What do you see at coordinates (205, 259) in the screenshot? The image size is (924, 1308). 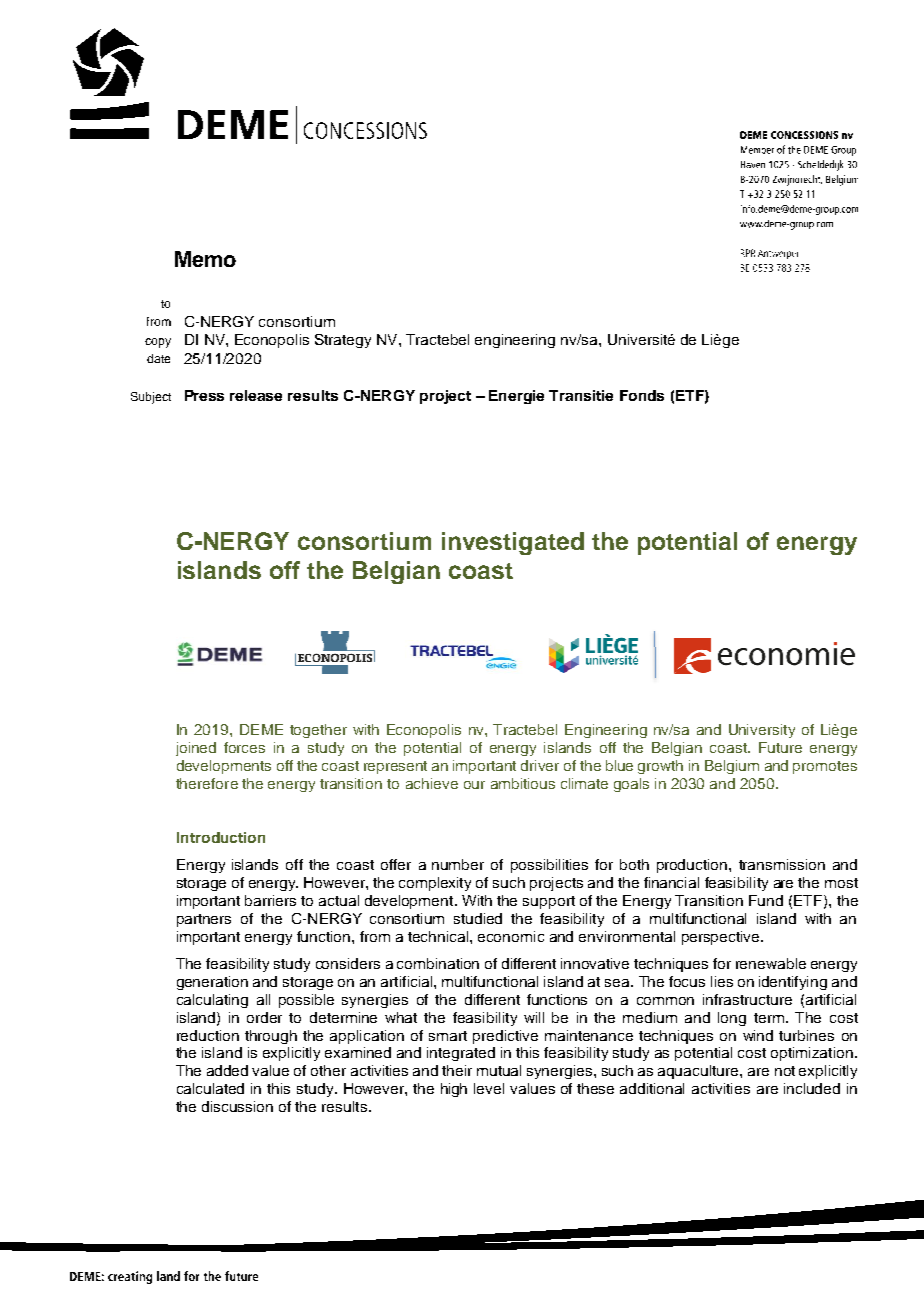 I see `Memo` at bounding box center [205, 259].
